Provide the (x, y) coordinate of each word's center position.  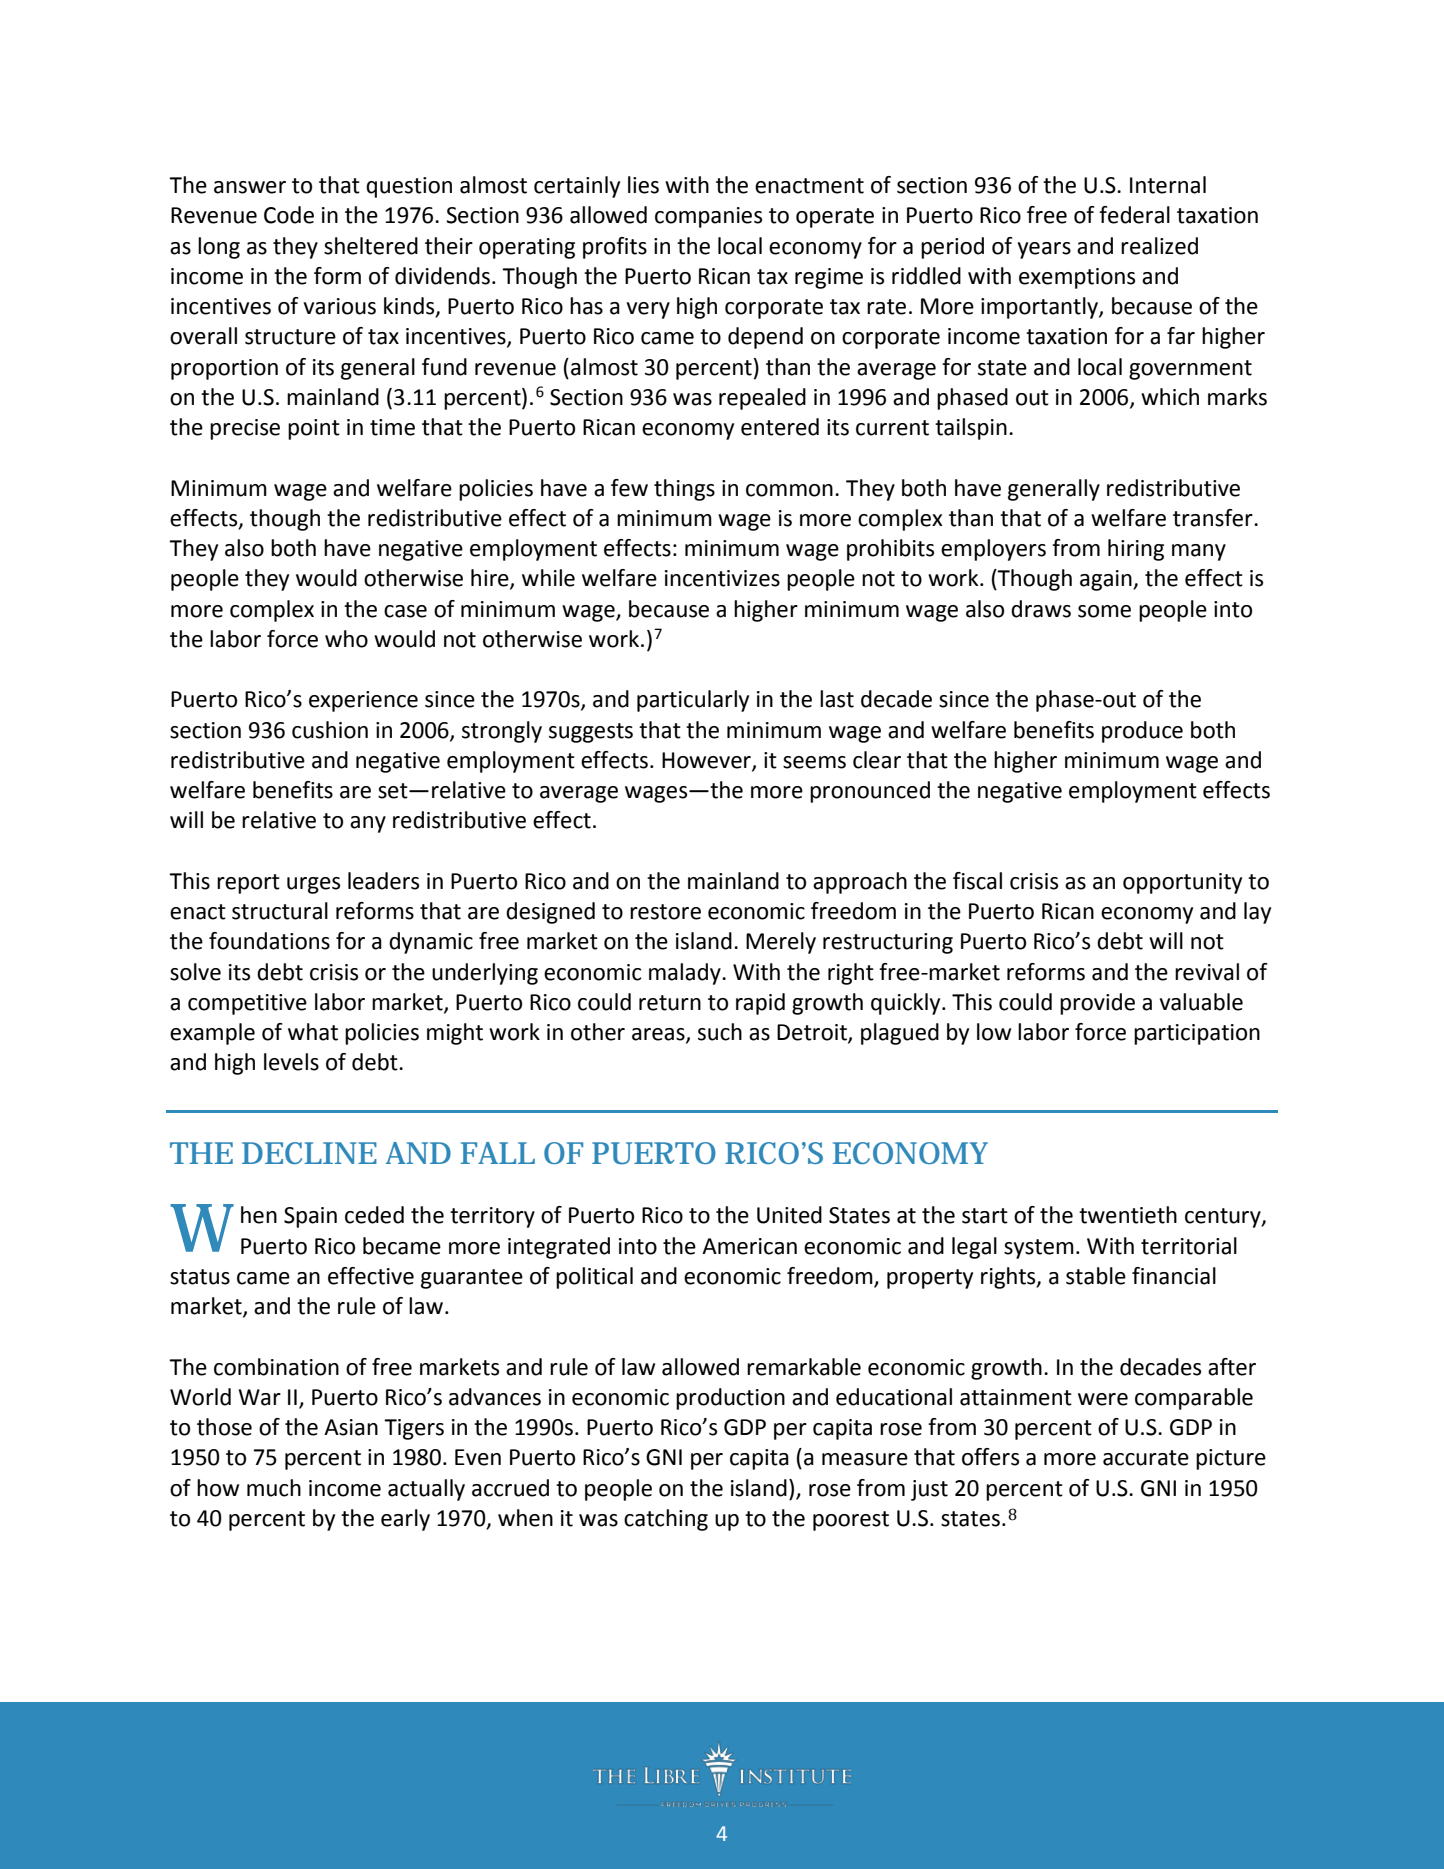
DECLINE (309, 1153)
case (405, 611)
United (789, 1215)
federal (1134, 215)
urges (313, 885)
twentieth (1128, 1215)
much (274, 1488)
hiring (1136, 550)
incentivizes (722, 578)
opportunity (1182, 883)
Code (289, 215)
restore (665, 912)
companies (708, 217)
